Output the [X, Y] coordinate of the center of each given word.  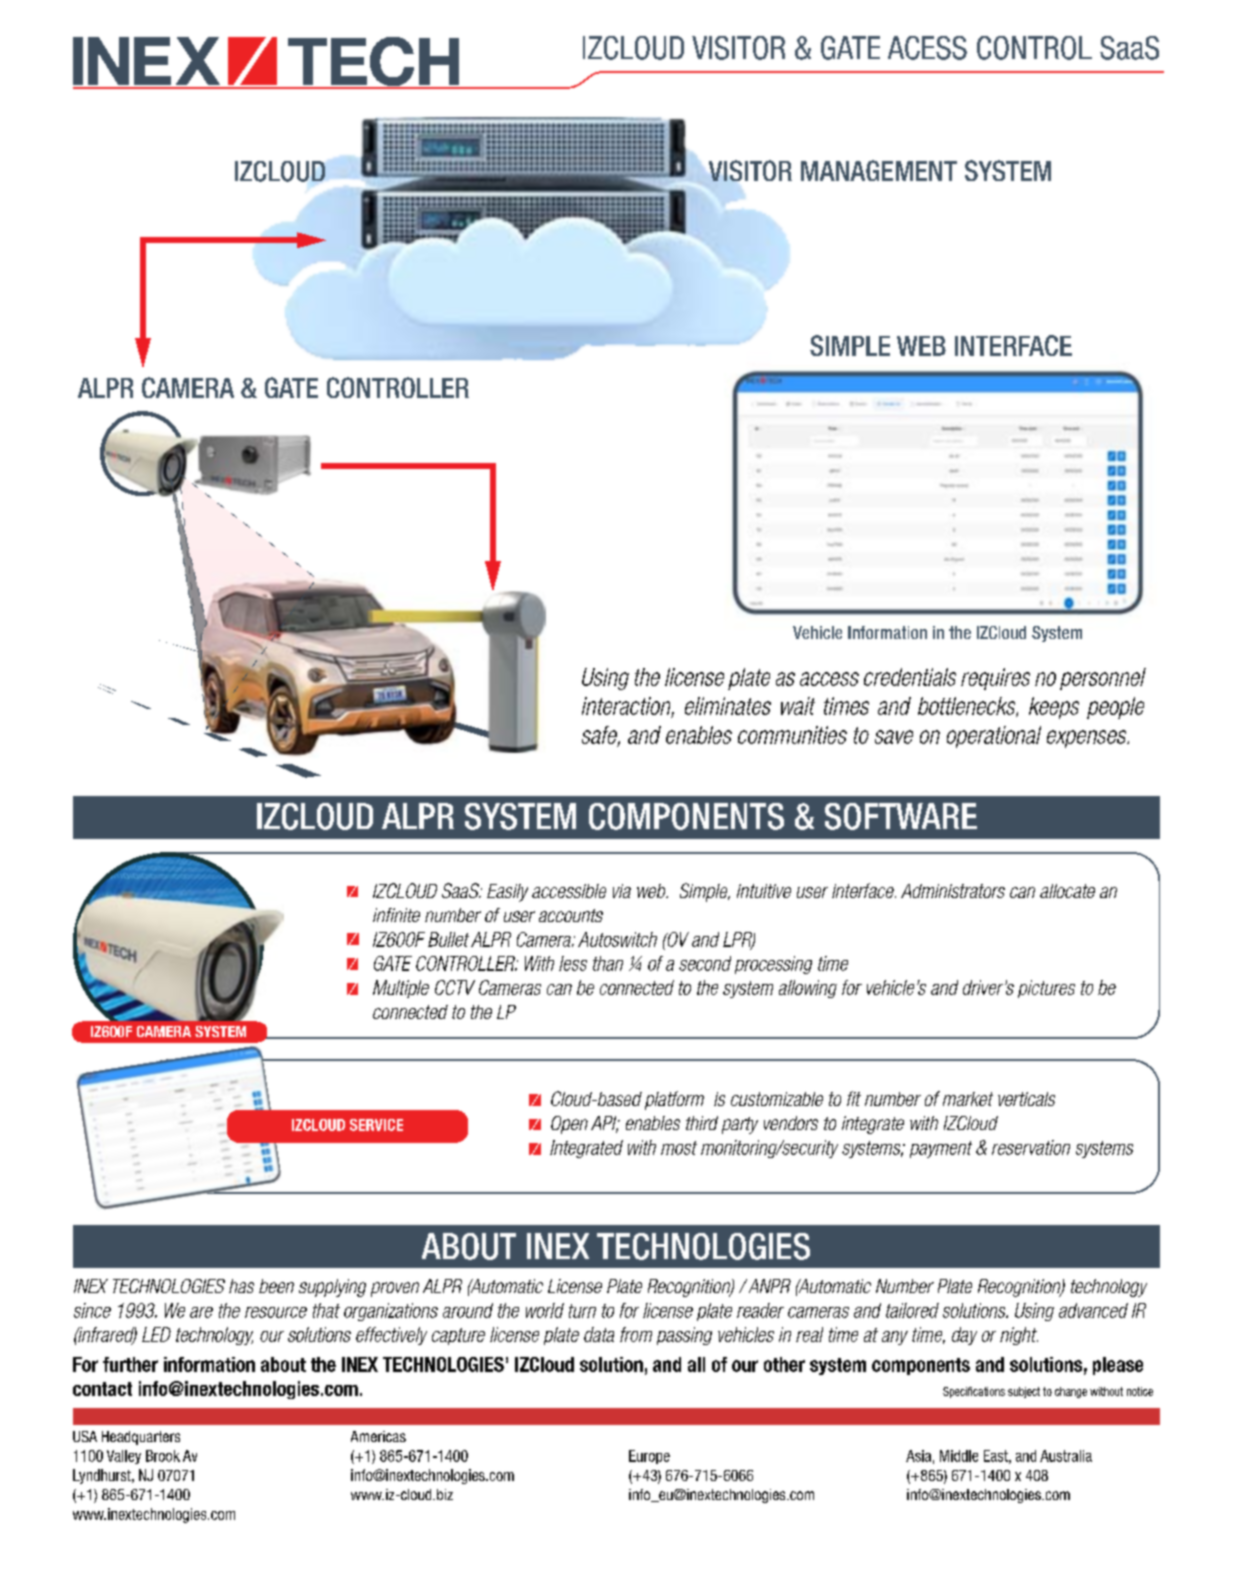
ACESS [927, 48]
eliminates [728, 706]
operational [994, 737]
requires [995, 679]
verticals [1026, 1099]
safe [601, 736]
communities [792, 735]
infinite [396, 915]
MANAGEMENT [879, 170]
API [605, 1124]
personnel [1103, 679]
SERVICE [376, 1125]
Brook [163, 1456]
